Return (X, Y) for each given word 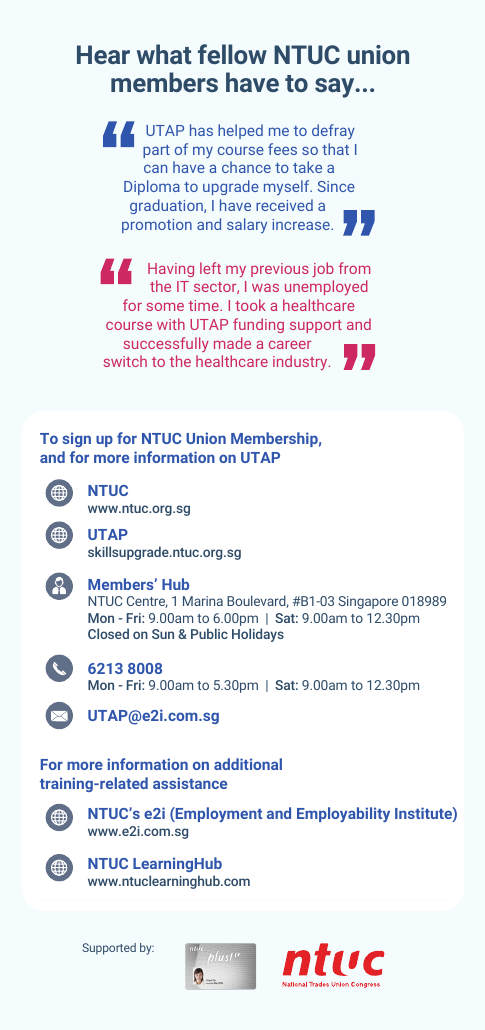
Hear (103, 54)
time (204, 305)
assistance (190, 783)
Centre (147, 602)
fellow (232, 54)
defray (333, 131)
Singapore (368, 602)
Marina (203, 601)
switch (125, 361)
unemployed (326, 287)
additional (248, 764)
